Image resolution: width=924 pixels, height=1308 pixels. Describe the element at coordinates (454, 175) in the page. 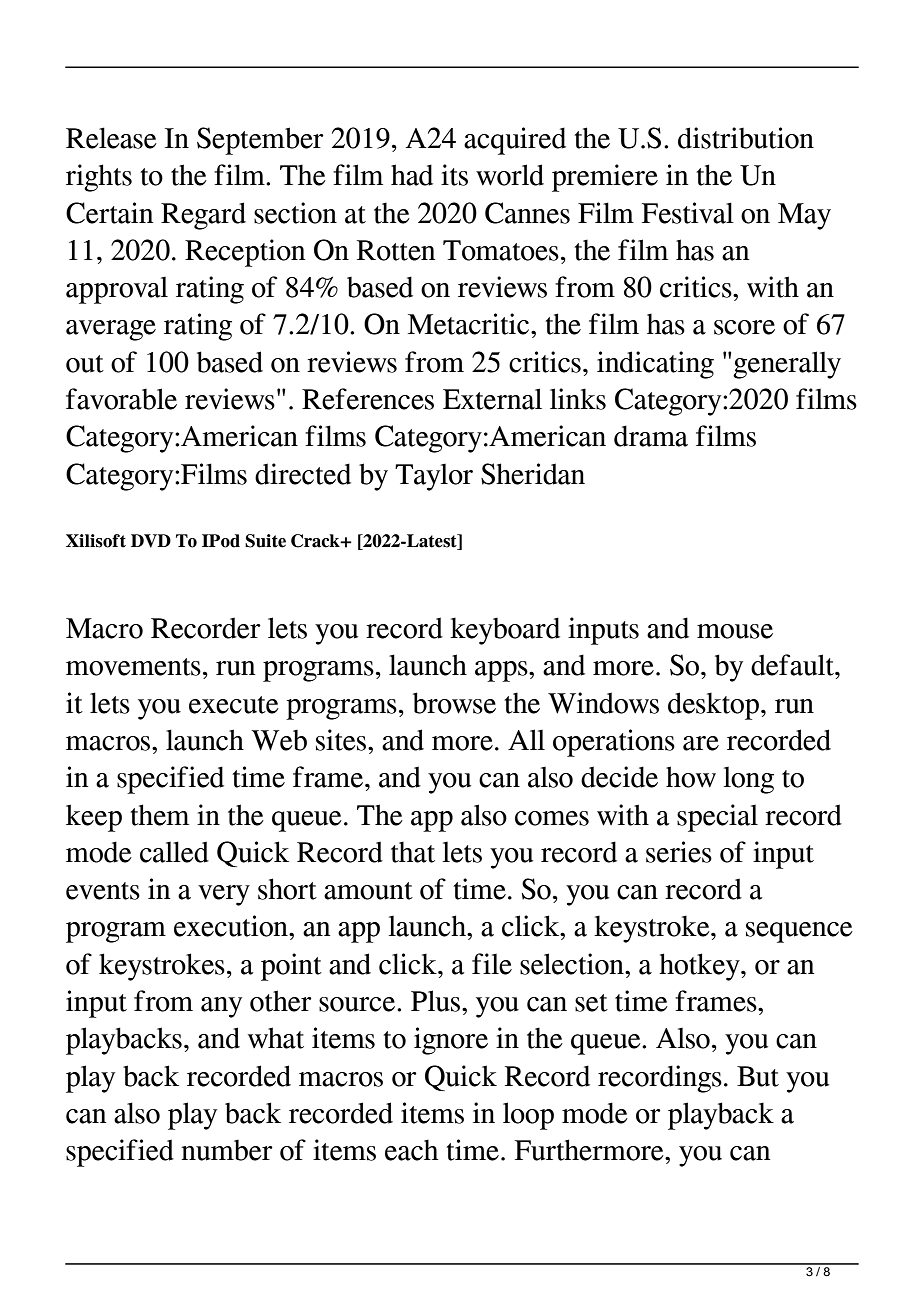

I see `its` at that location.
